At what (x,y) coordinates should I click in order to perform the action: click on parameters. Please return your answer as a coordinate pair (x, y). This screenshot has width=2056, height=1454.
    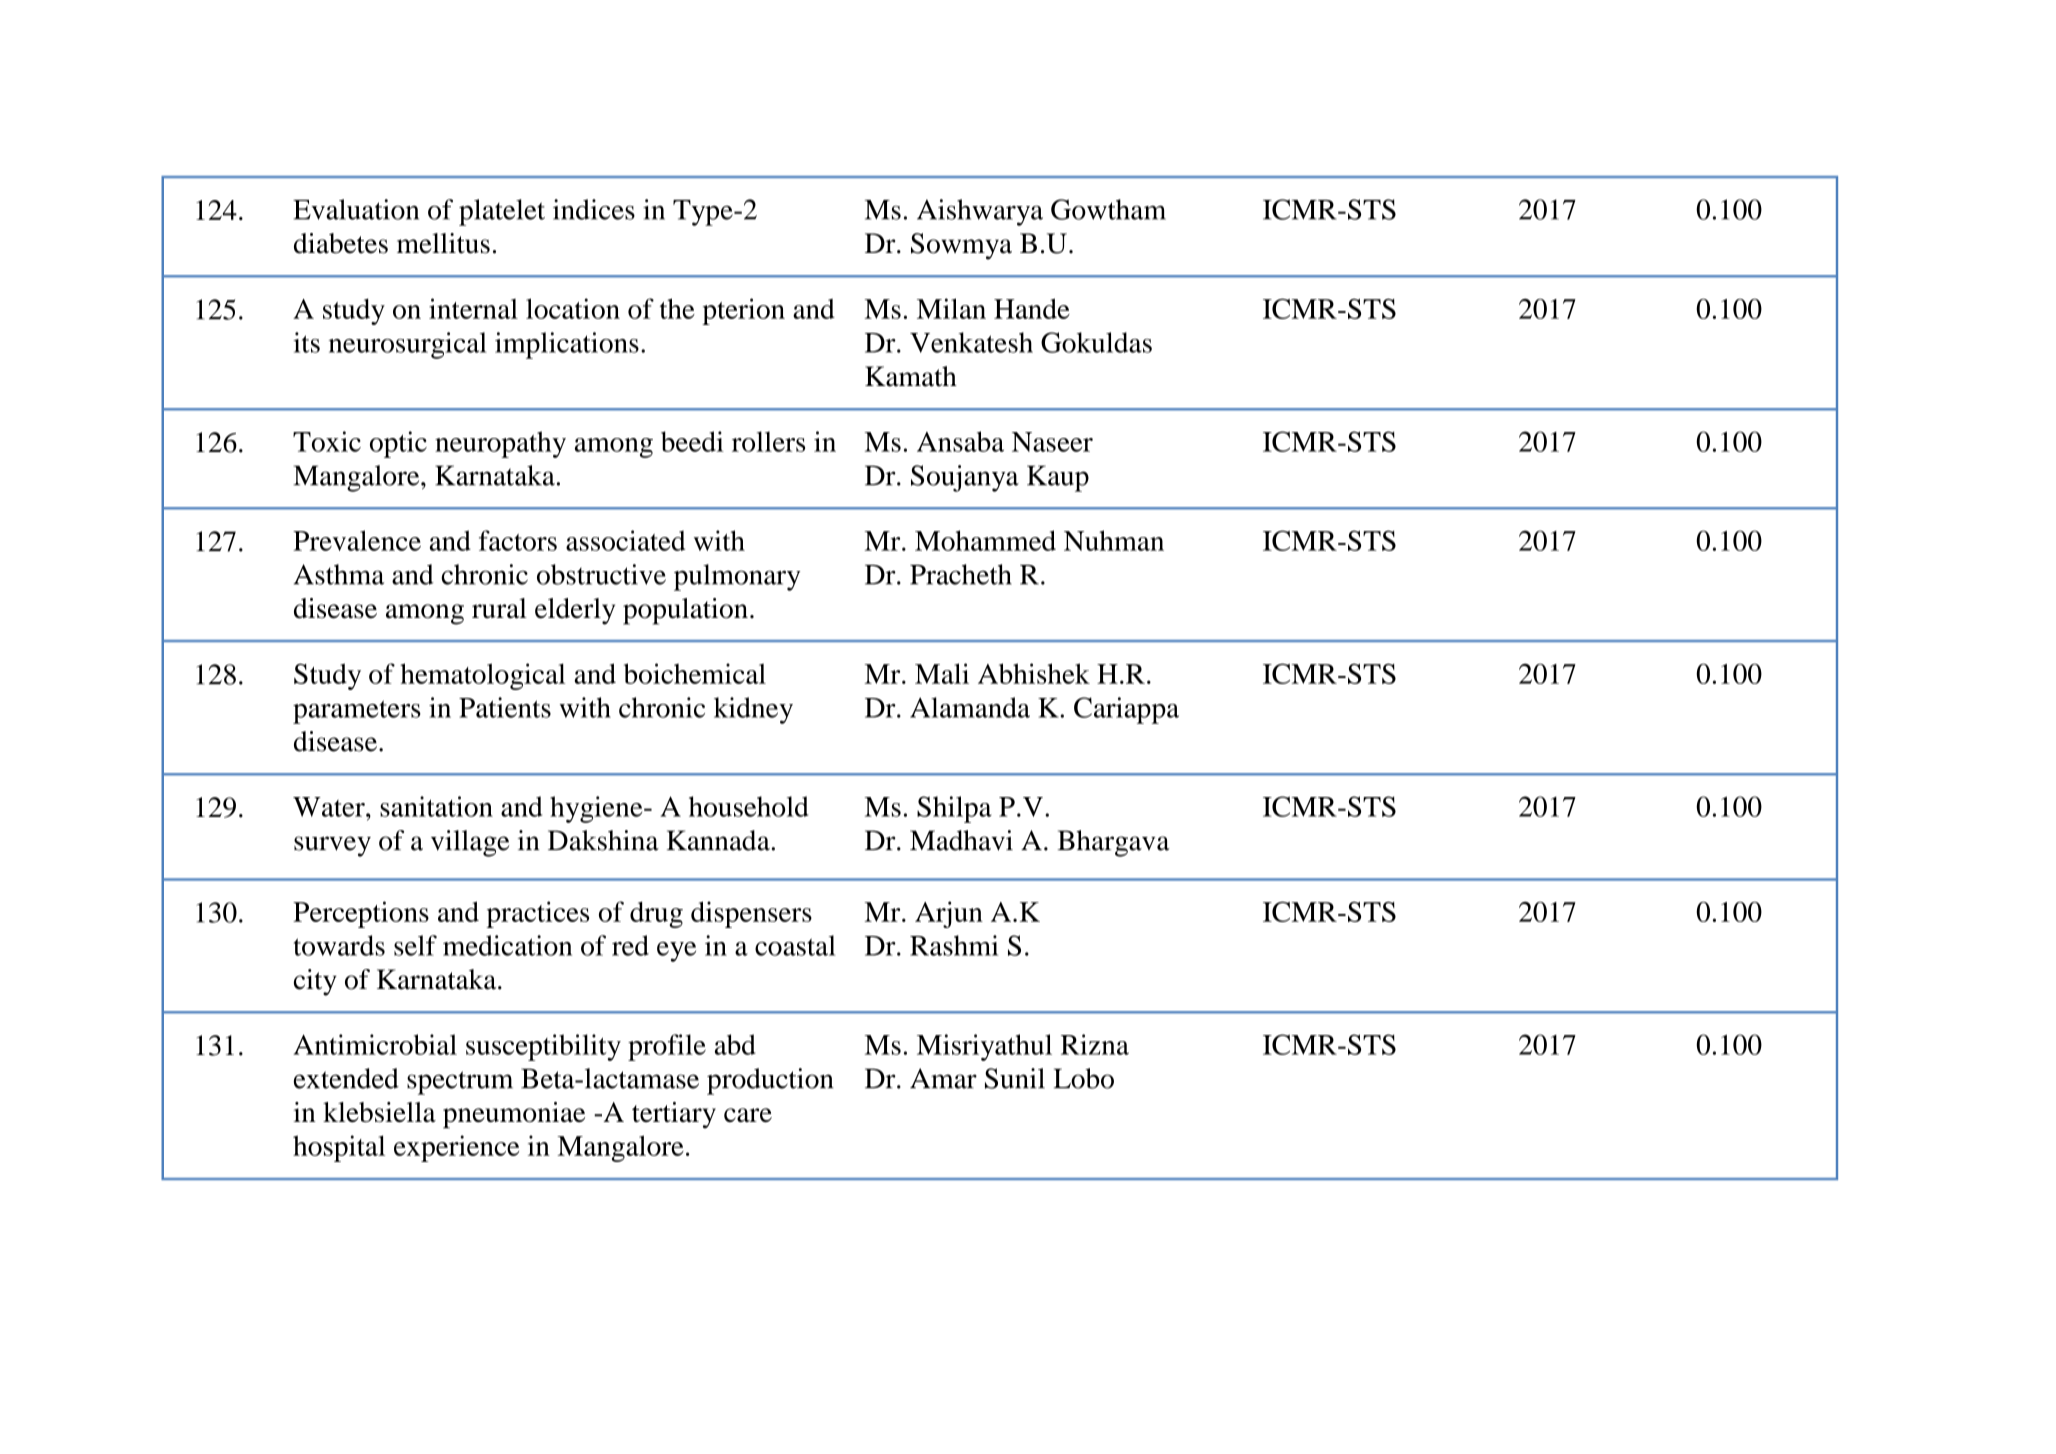
    Looking at the image, I should click on (357, 712).
